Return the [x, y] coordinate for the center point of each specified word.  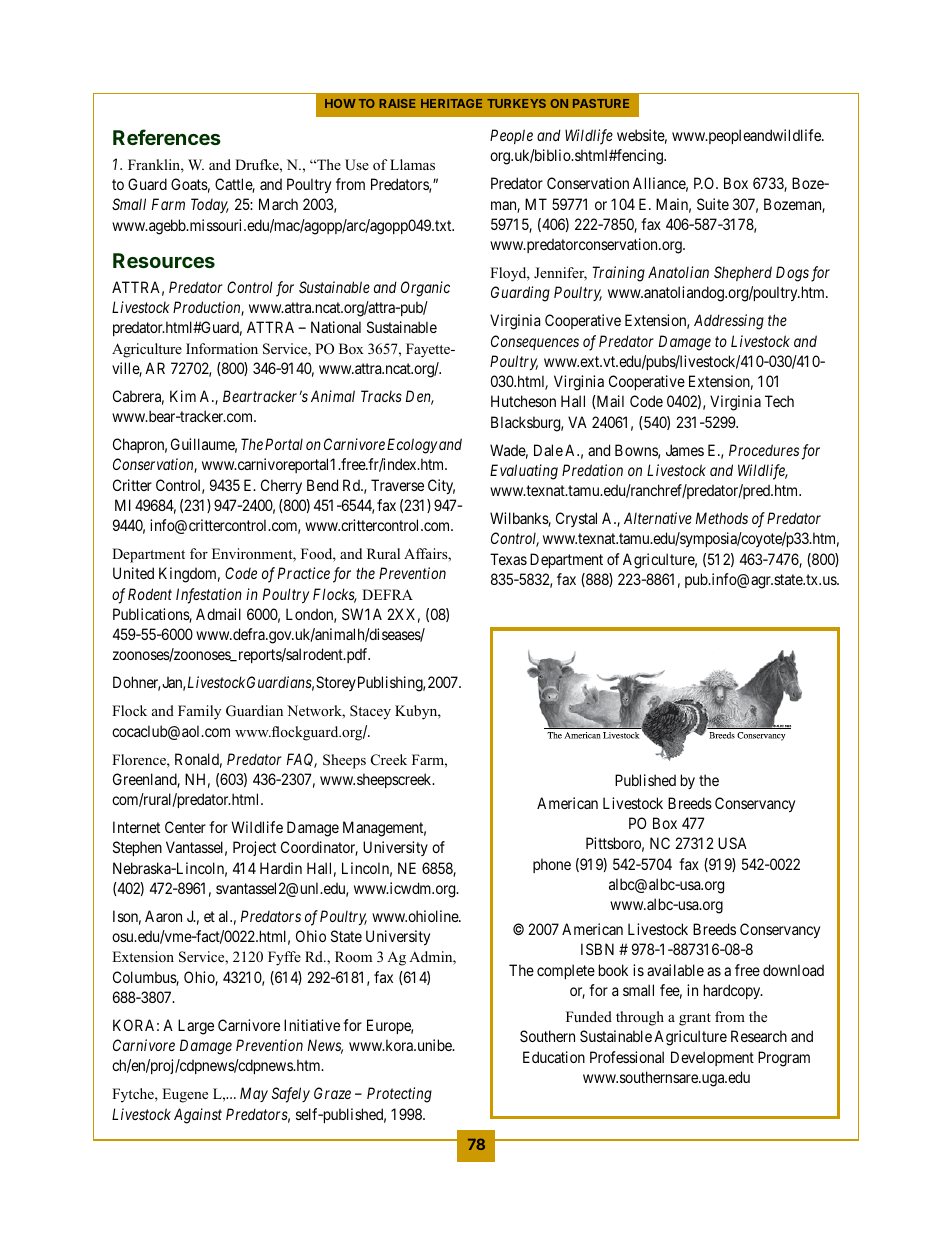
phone [552, 865]
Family [199, 712]
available [675, 970]
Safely [291, 1095]
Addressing [729, 322]
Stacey [370, 712]
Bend [322, 485]
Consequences [535, 342]
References [167, 137]
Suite [713, 204]
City [441, 486]
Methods [722, 518]
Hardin [281, 868]
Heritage [451, 103]
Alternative [658, 518]
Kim [183, 396]
